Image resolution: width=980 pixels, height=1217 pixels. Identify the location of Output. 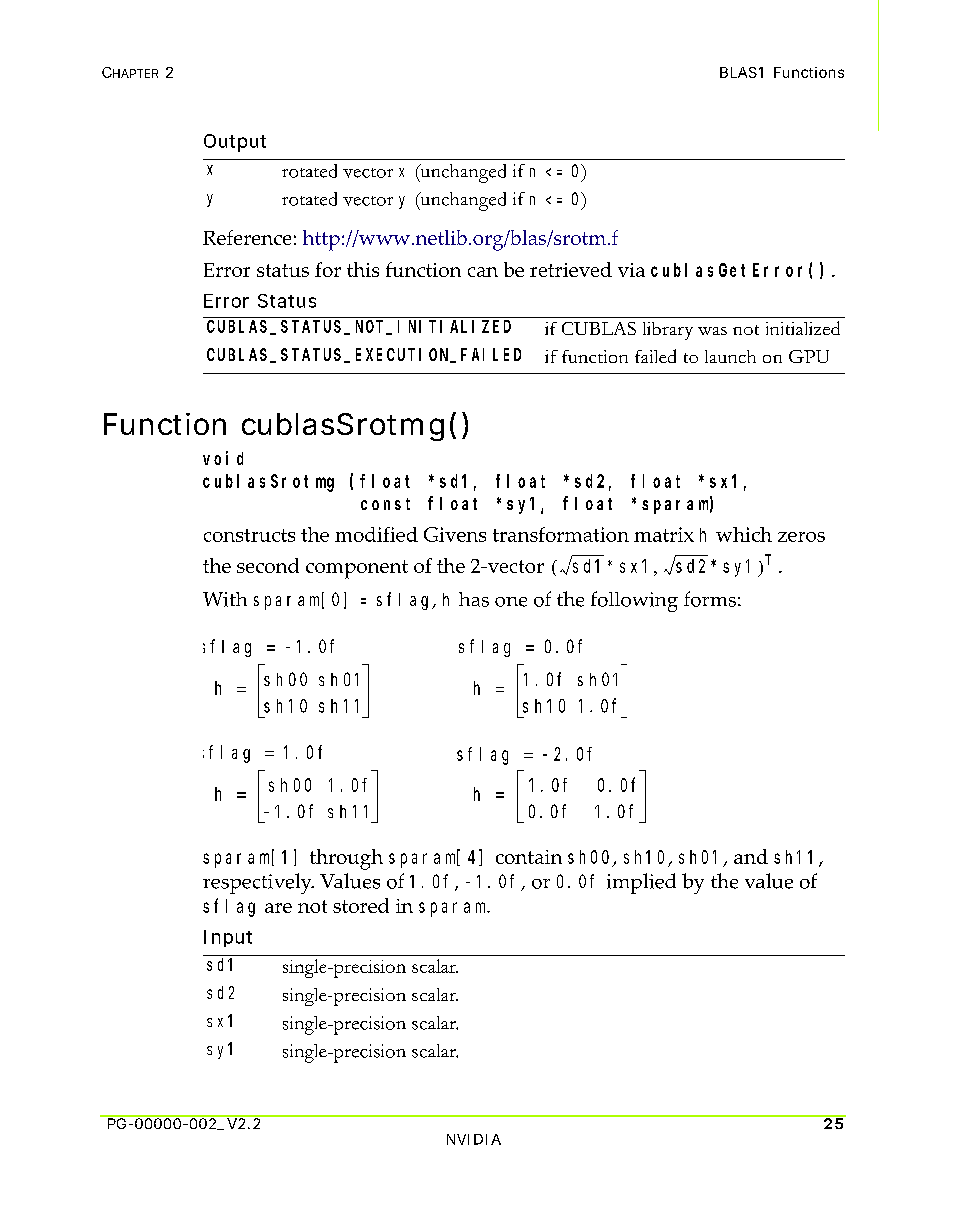
(235, 143).
